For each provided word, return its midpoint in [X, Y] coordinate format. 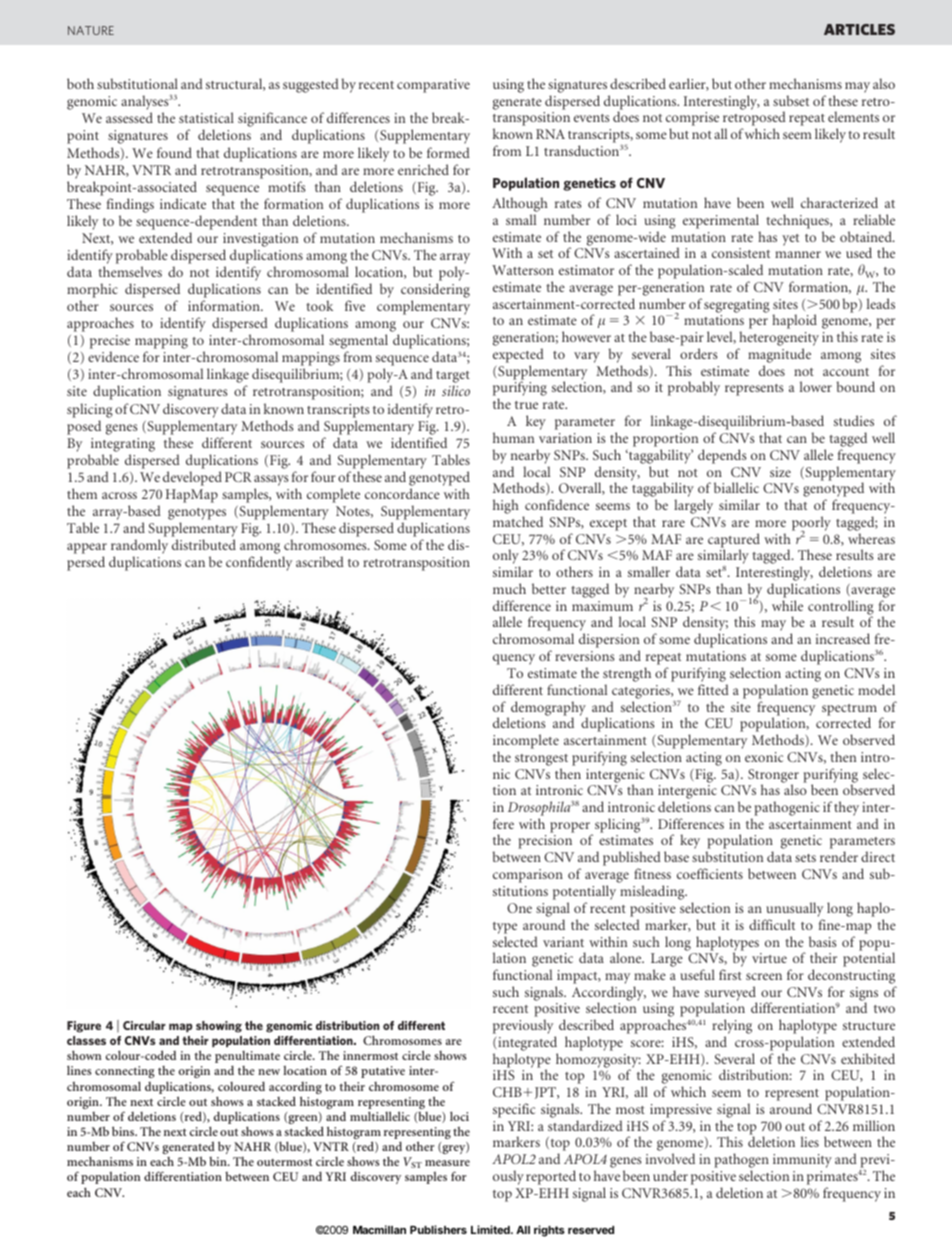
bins [124, 1131]
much [509, 588]
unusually [793, 911]
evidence [113, 356]
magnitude [779, 355]
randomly [139, 546]
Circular [144, 1025]
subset [791, 100]
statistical [206, 117]
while [787, 605]
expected [518, 355]
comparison [528, 876]
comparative [433, 86]
